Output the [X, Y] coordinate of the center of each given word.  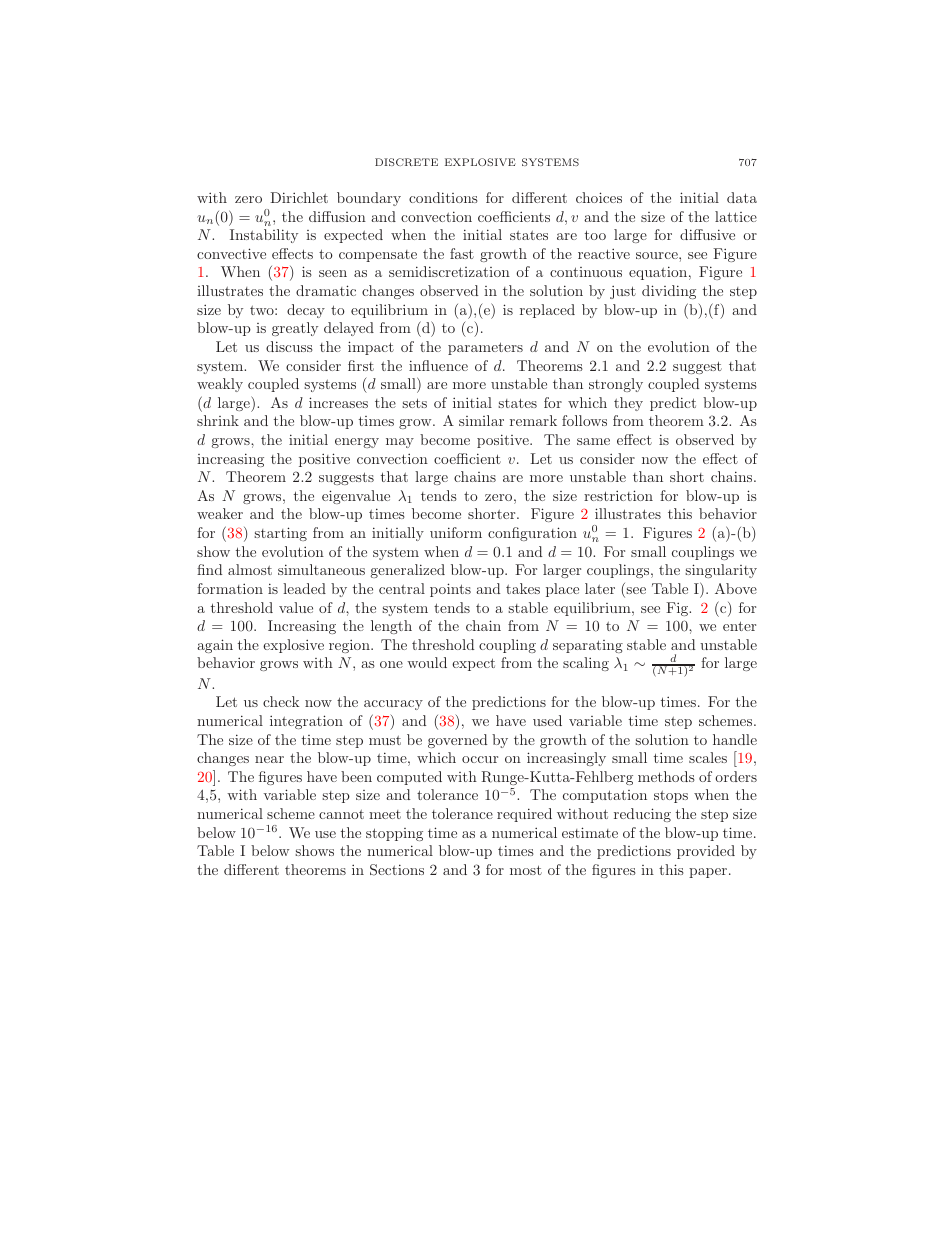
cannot [341, 814]
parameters [485, 348]
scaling [586, 664]
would [427, 662]
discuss [289, 346]
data [742, 197]
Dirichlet [299, 197]
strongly [616, 385]
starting [280, 534]
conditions [443, 197]
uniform [456, 532]
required [524, 815]
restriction [618, 495]
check [281, 701]
